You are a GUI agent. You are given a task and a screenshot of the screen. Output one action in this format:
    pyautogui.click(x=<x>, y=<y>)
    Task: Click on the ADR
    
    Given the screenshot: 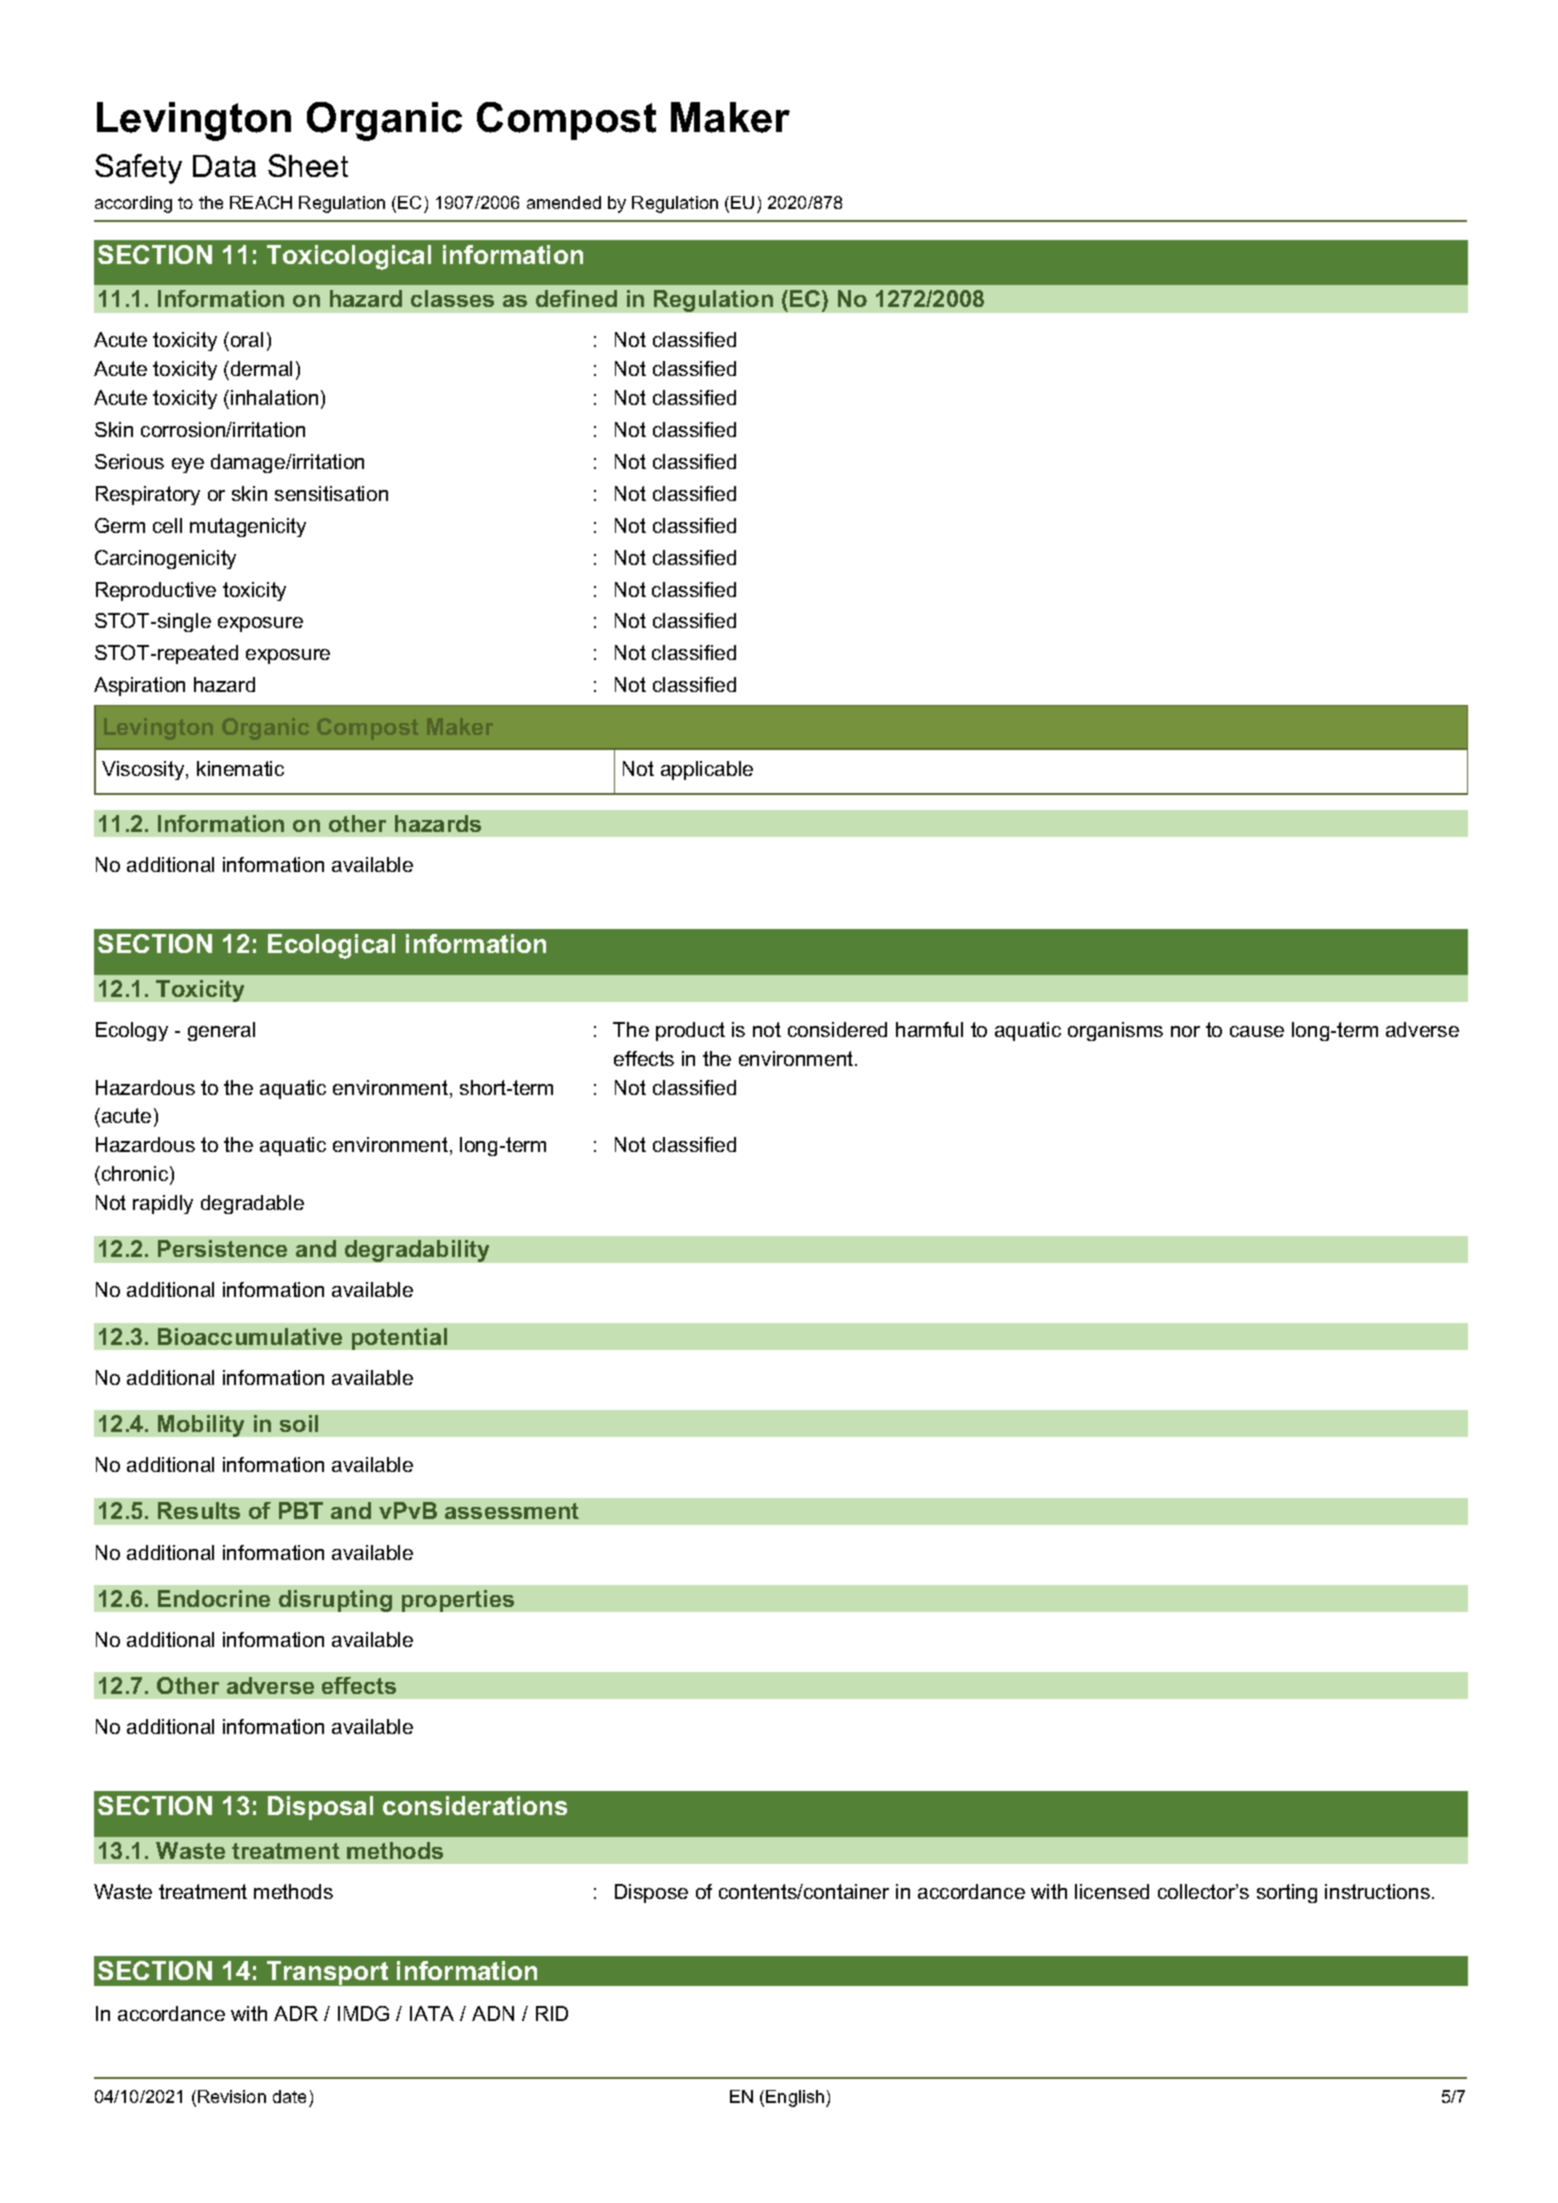 What is the action you would take?
    pyautogui.click(x=296, y=2013)
